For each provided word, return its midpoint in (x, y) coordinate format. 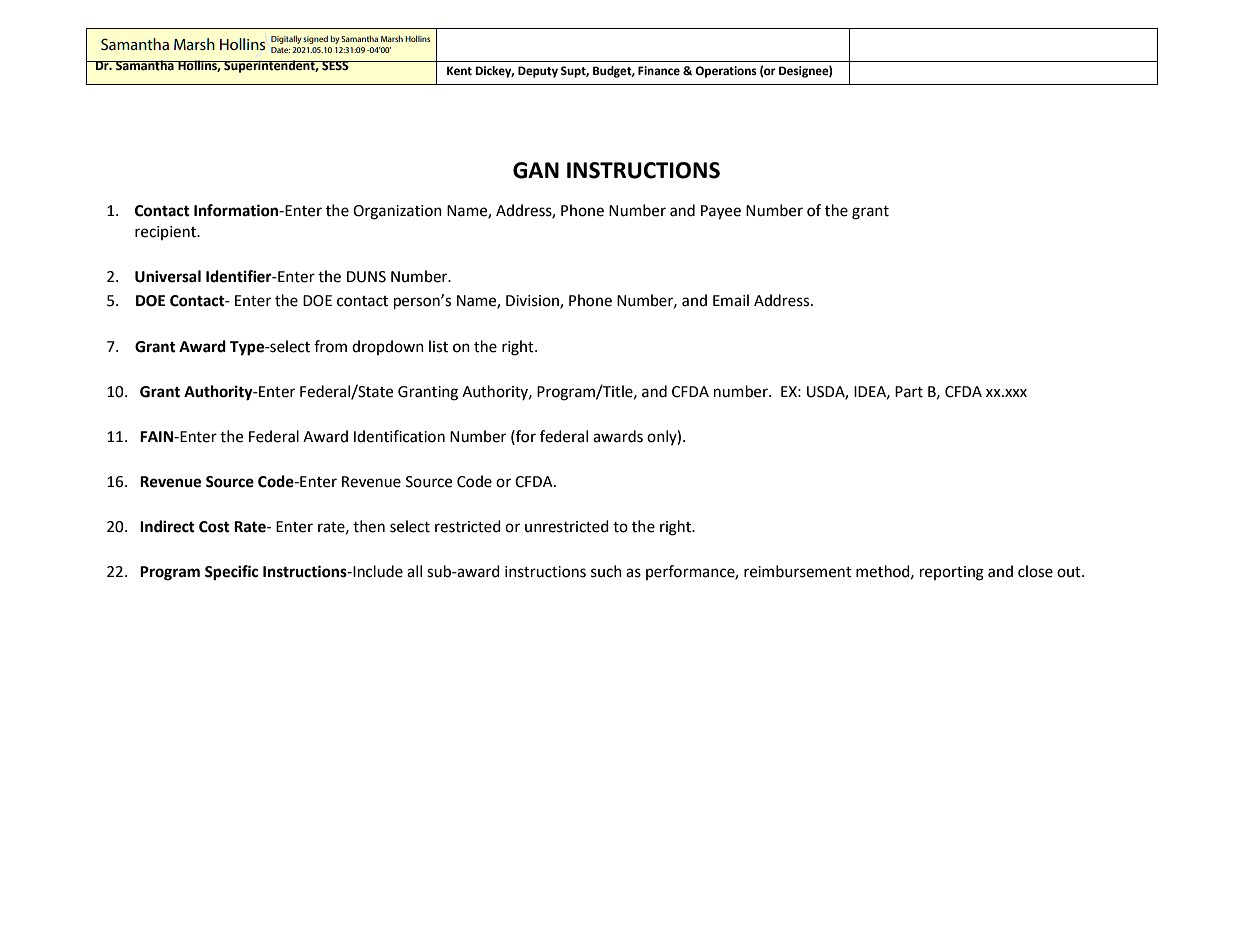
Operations (726, 72)
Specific (231, 573)
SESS (335, 65)
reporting (952, 573)
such (606, 571)
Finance (659, 70)
